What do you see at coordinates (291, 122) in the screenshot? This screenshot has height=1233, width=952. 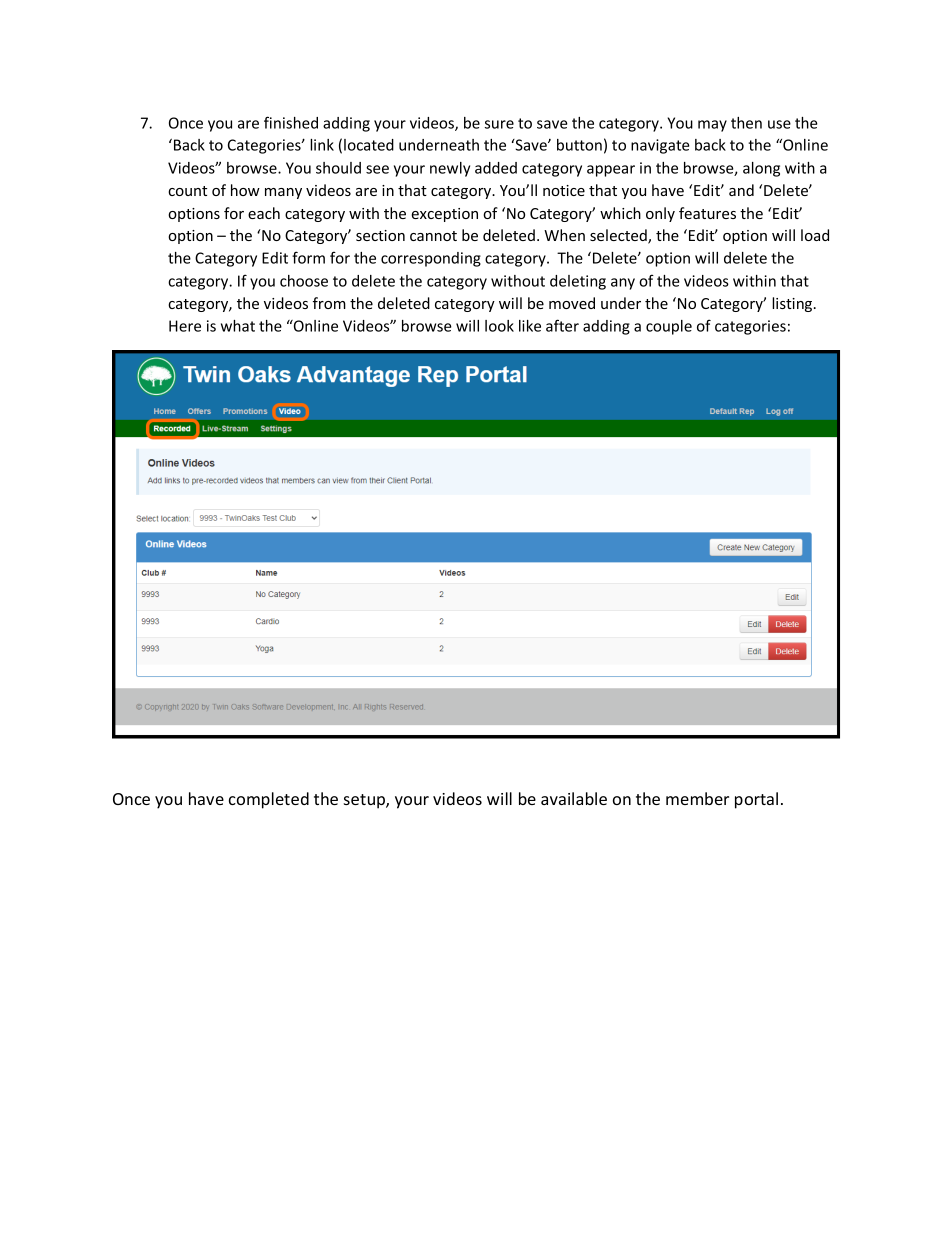 I see `finished` at bounding box center [291, 122].
